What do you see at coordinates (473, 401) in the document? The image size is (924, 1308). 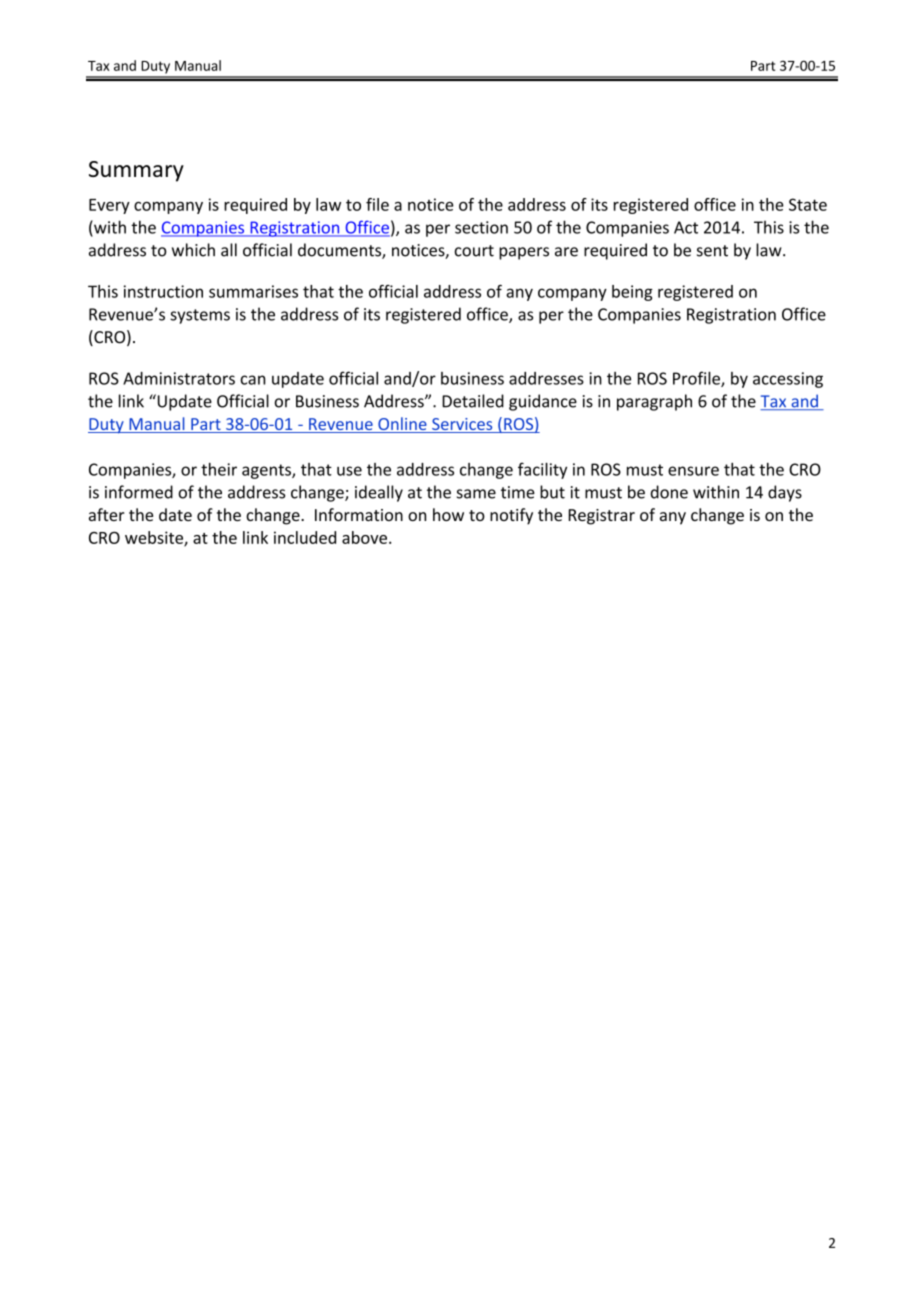 I see `Detailed` at bounding box center [473, 401].
